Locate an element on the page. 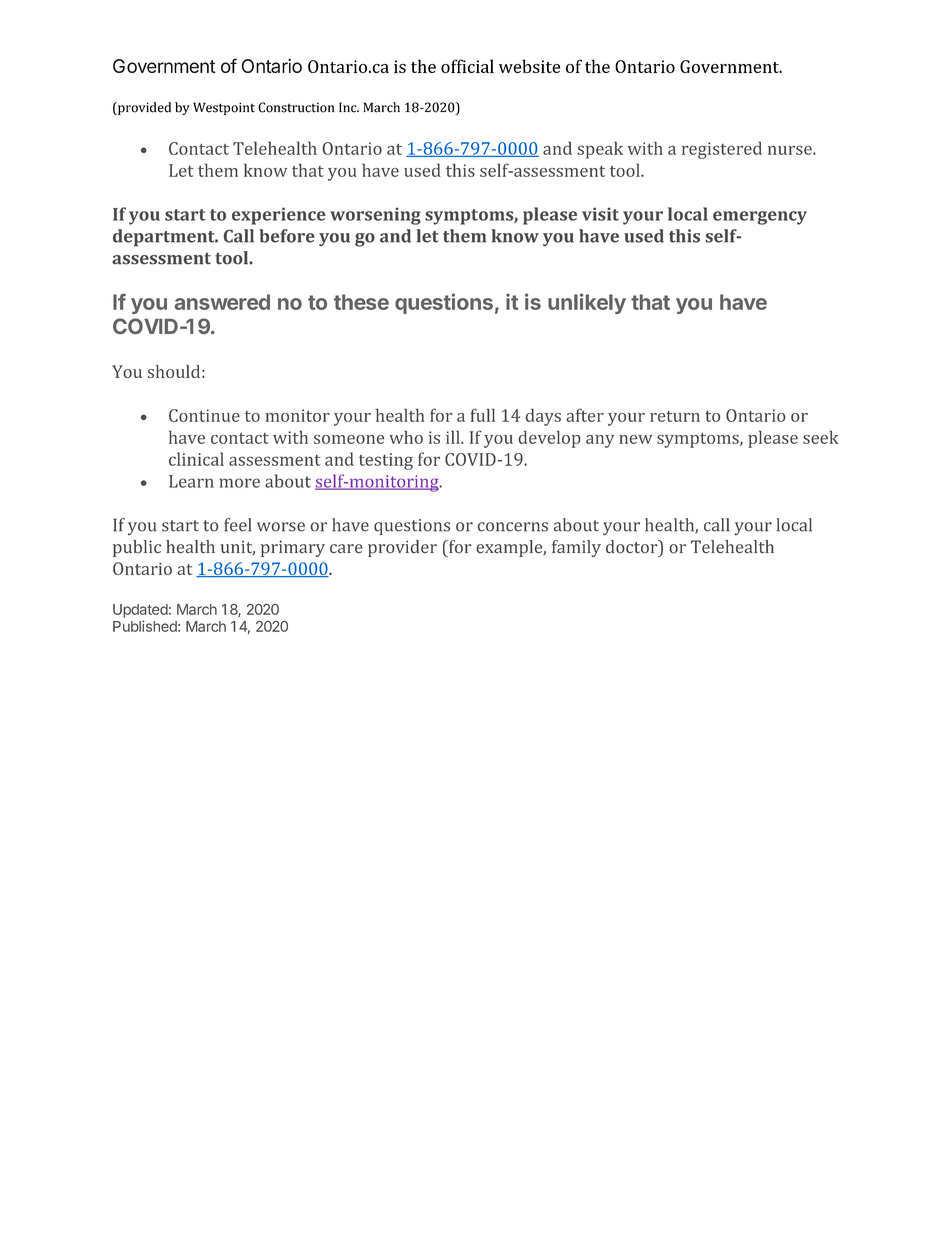 The height and width of the page is (1233, 952). answered is located at coordinates (222, 302).
